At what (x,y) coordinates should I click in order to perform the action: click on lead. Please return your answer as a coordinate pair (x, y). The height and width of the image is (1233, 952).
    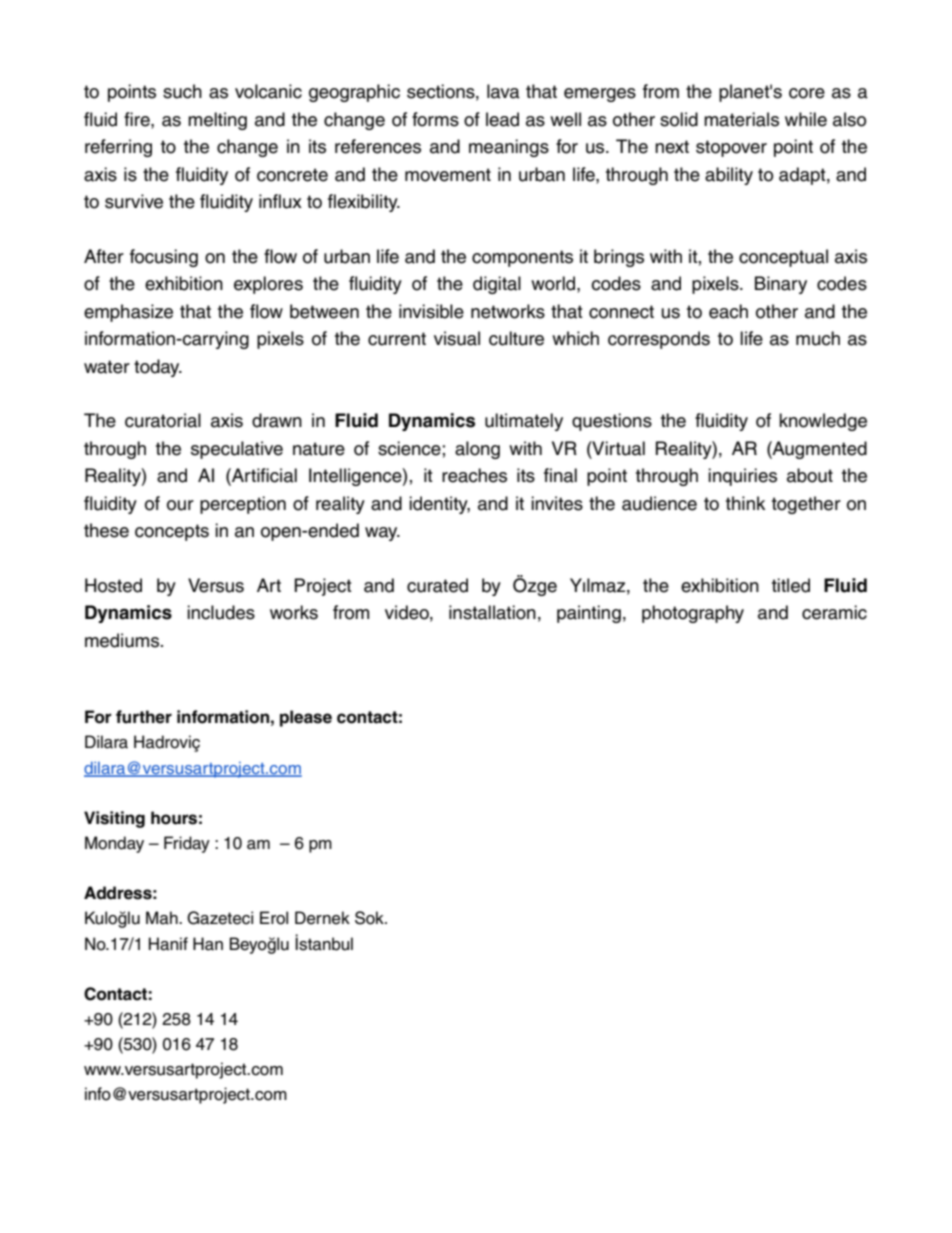
    Looking at the image, I should click on (502, 119).
